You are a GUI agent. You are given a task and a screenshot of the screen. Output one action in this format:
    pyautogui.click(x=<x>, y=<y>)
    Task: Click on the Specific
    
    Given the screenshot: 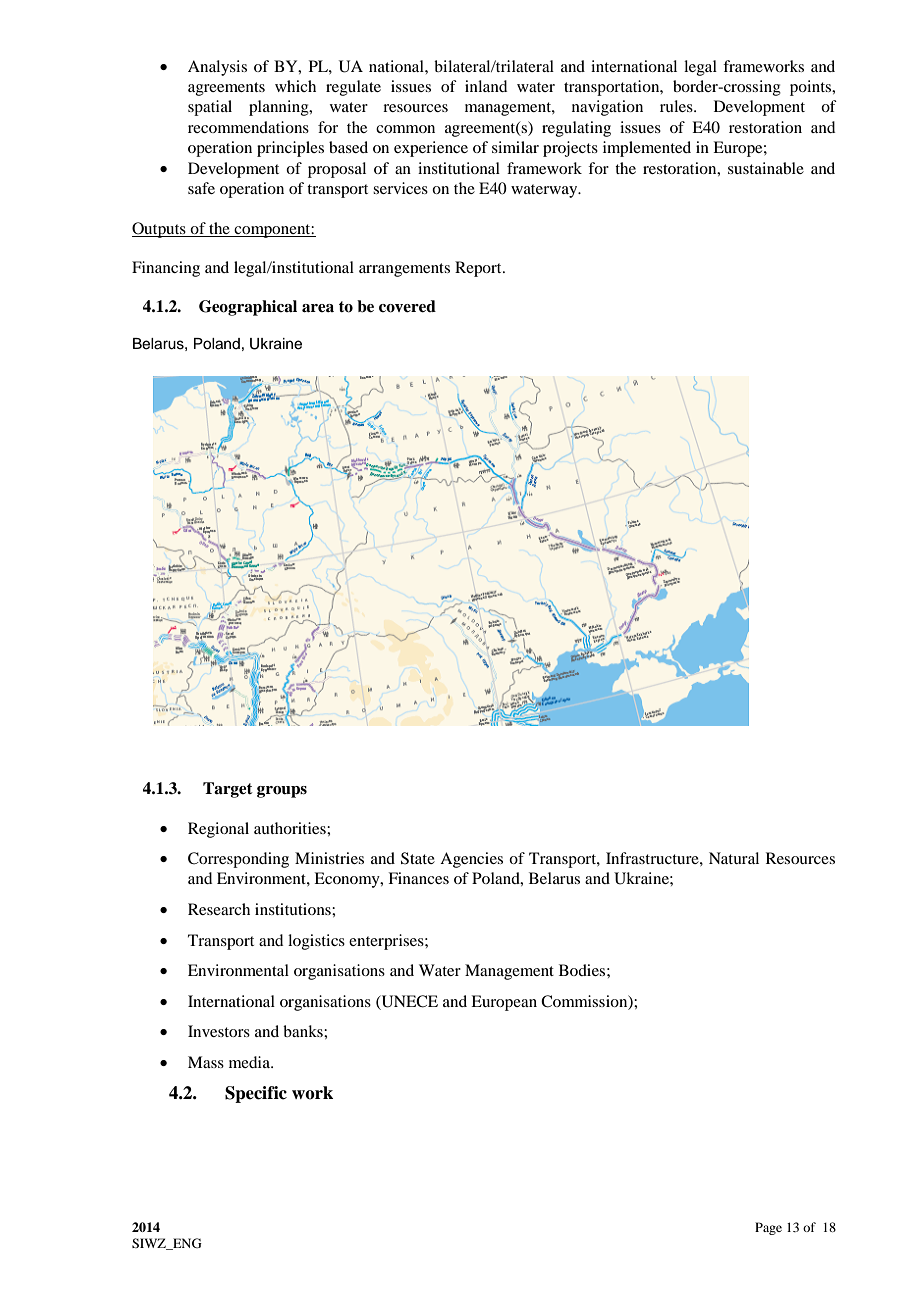 What is the action you would take?
    pyautogui.click(x=256, y=1094)
